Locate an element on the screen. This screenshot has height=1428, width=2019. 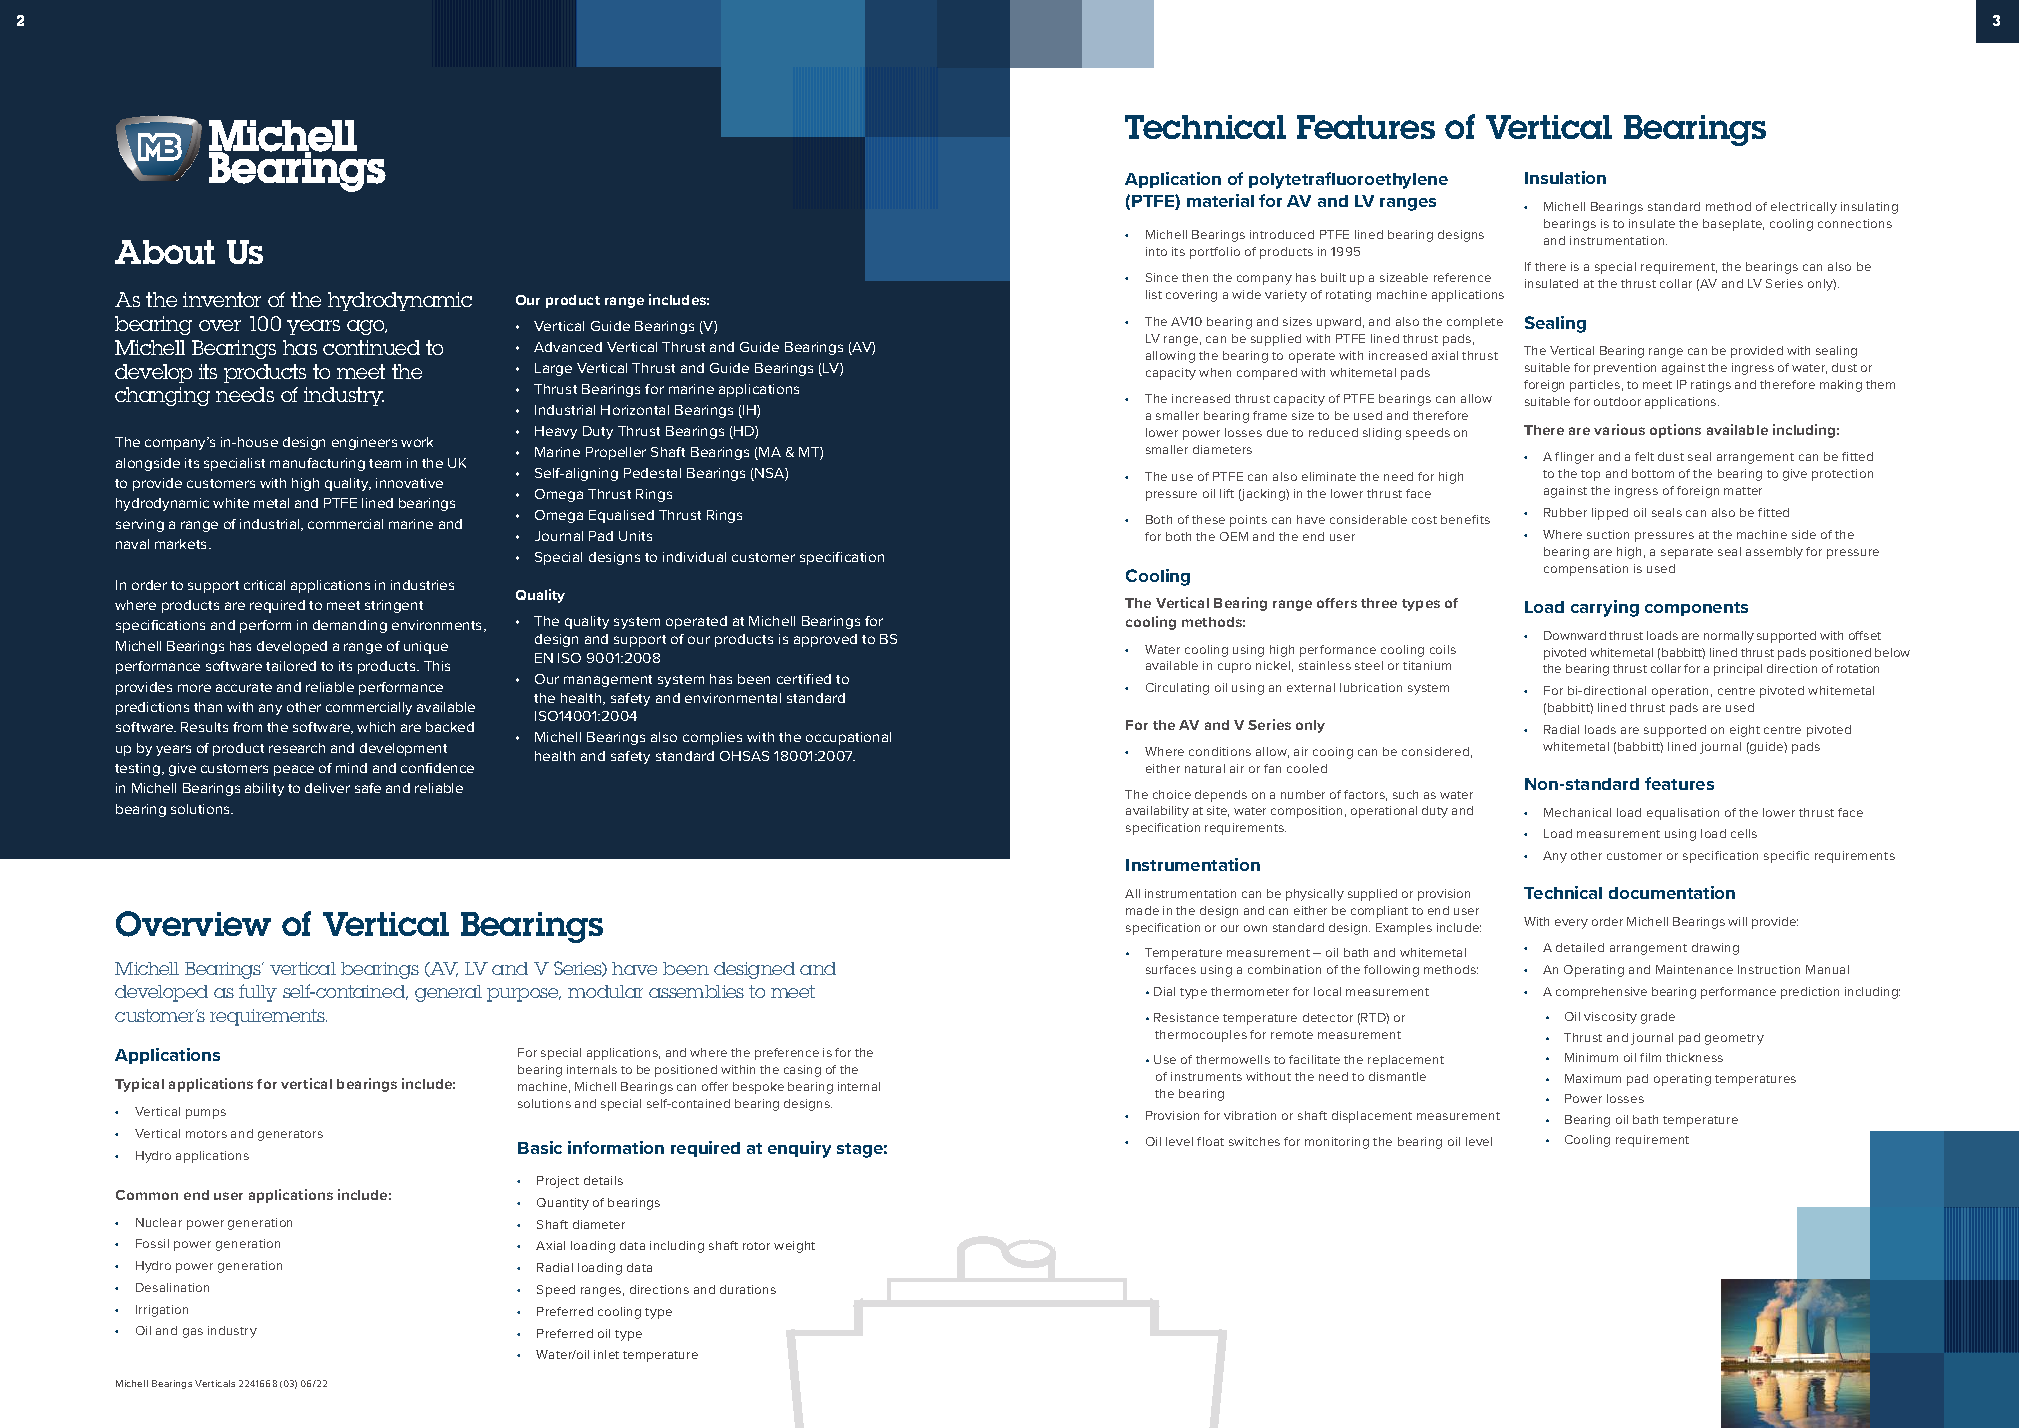
monitoring is located at coordinates (1337, 1143).
